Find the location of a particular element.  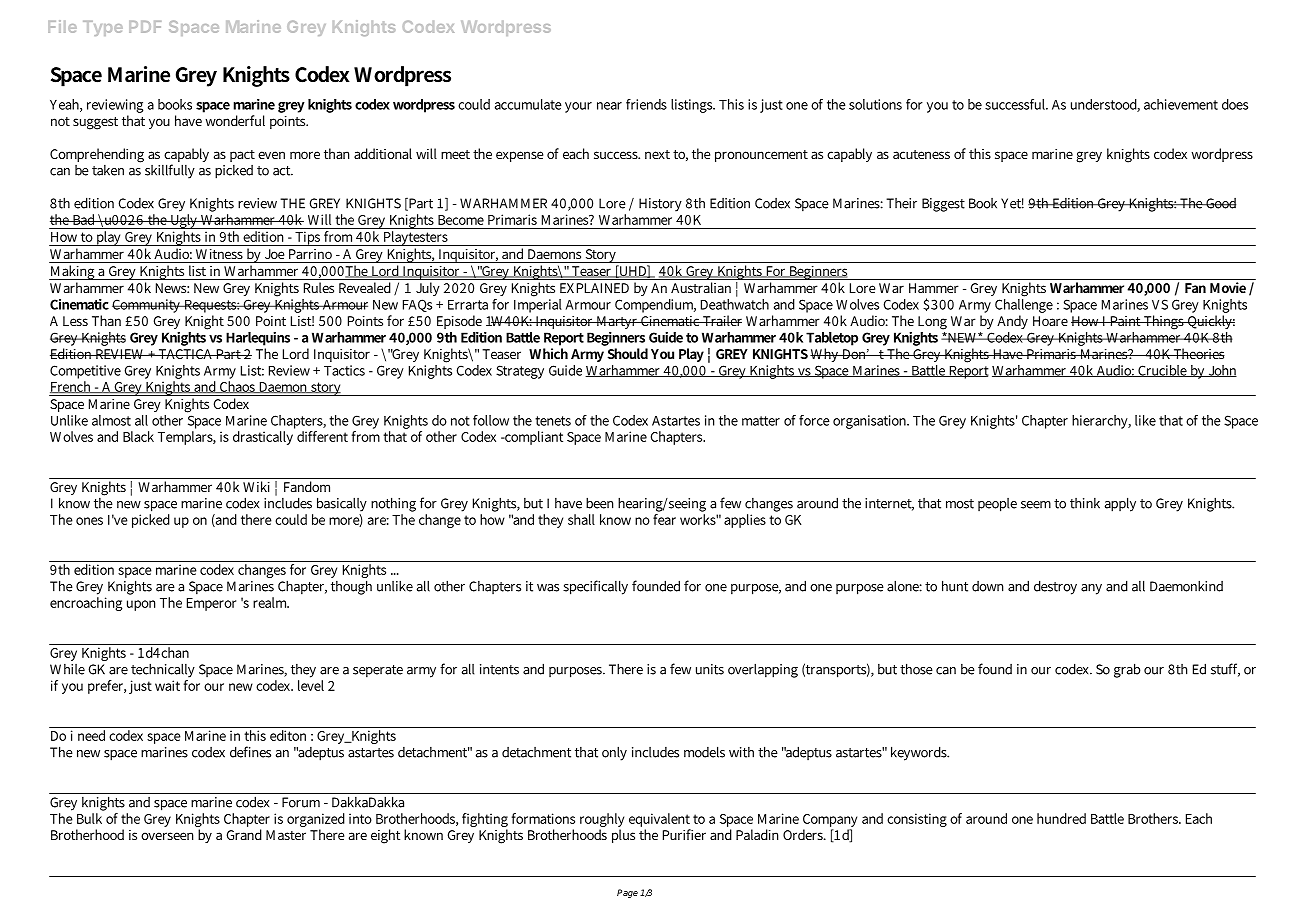

think is located at coordinates (1085, 503).
